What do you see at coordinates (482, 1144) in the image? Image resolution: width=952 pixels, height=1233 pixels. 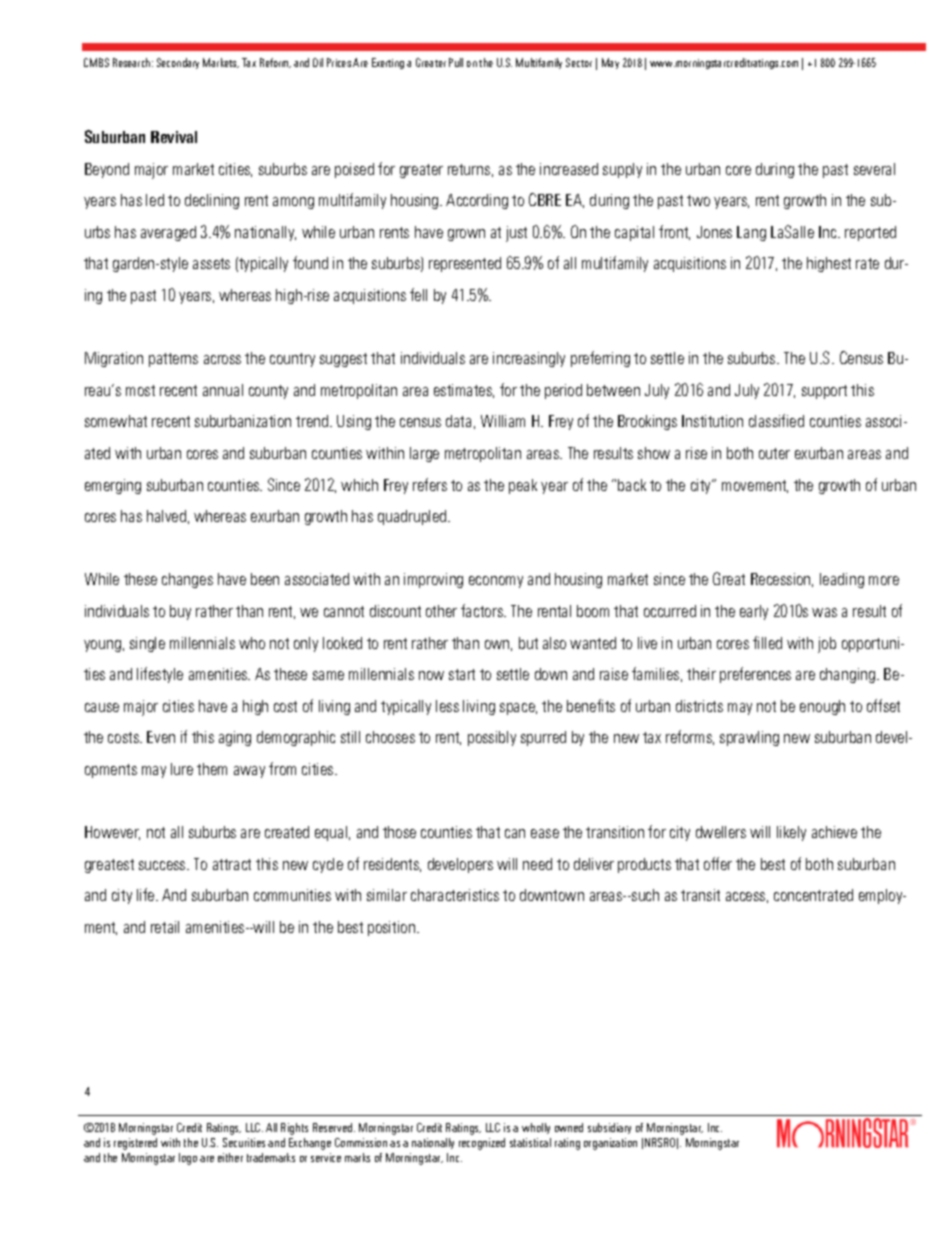 I see `recognized` at bounding box center [482, 1144].
